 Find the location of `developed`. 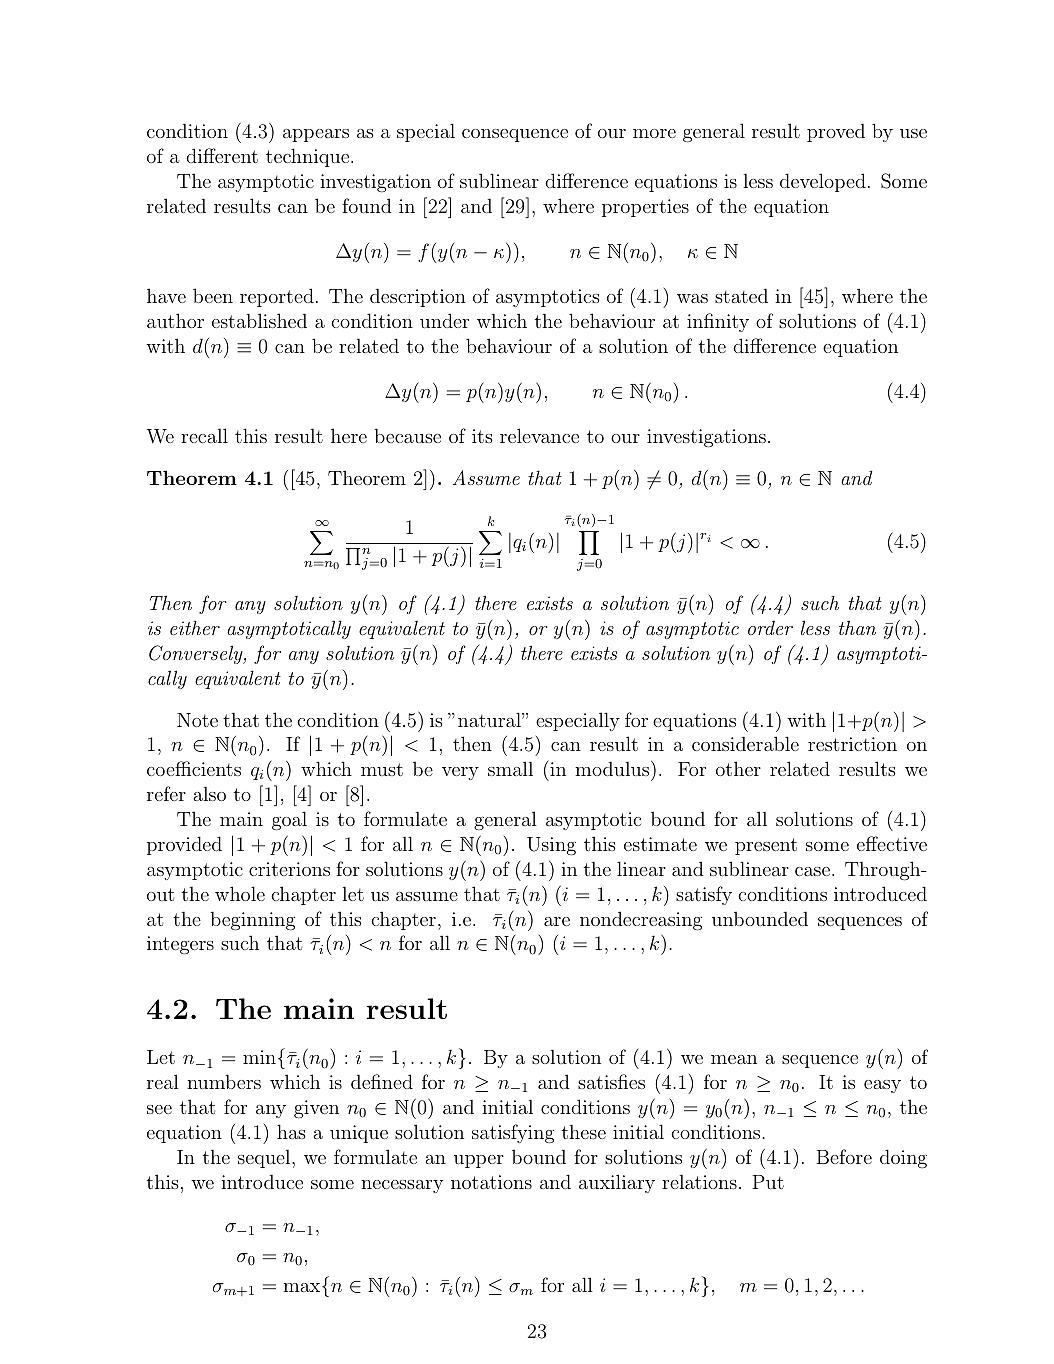

developed is located at coordinates (823, 182).
